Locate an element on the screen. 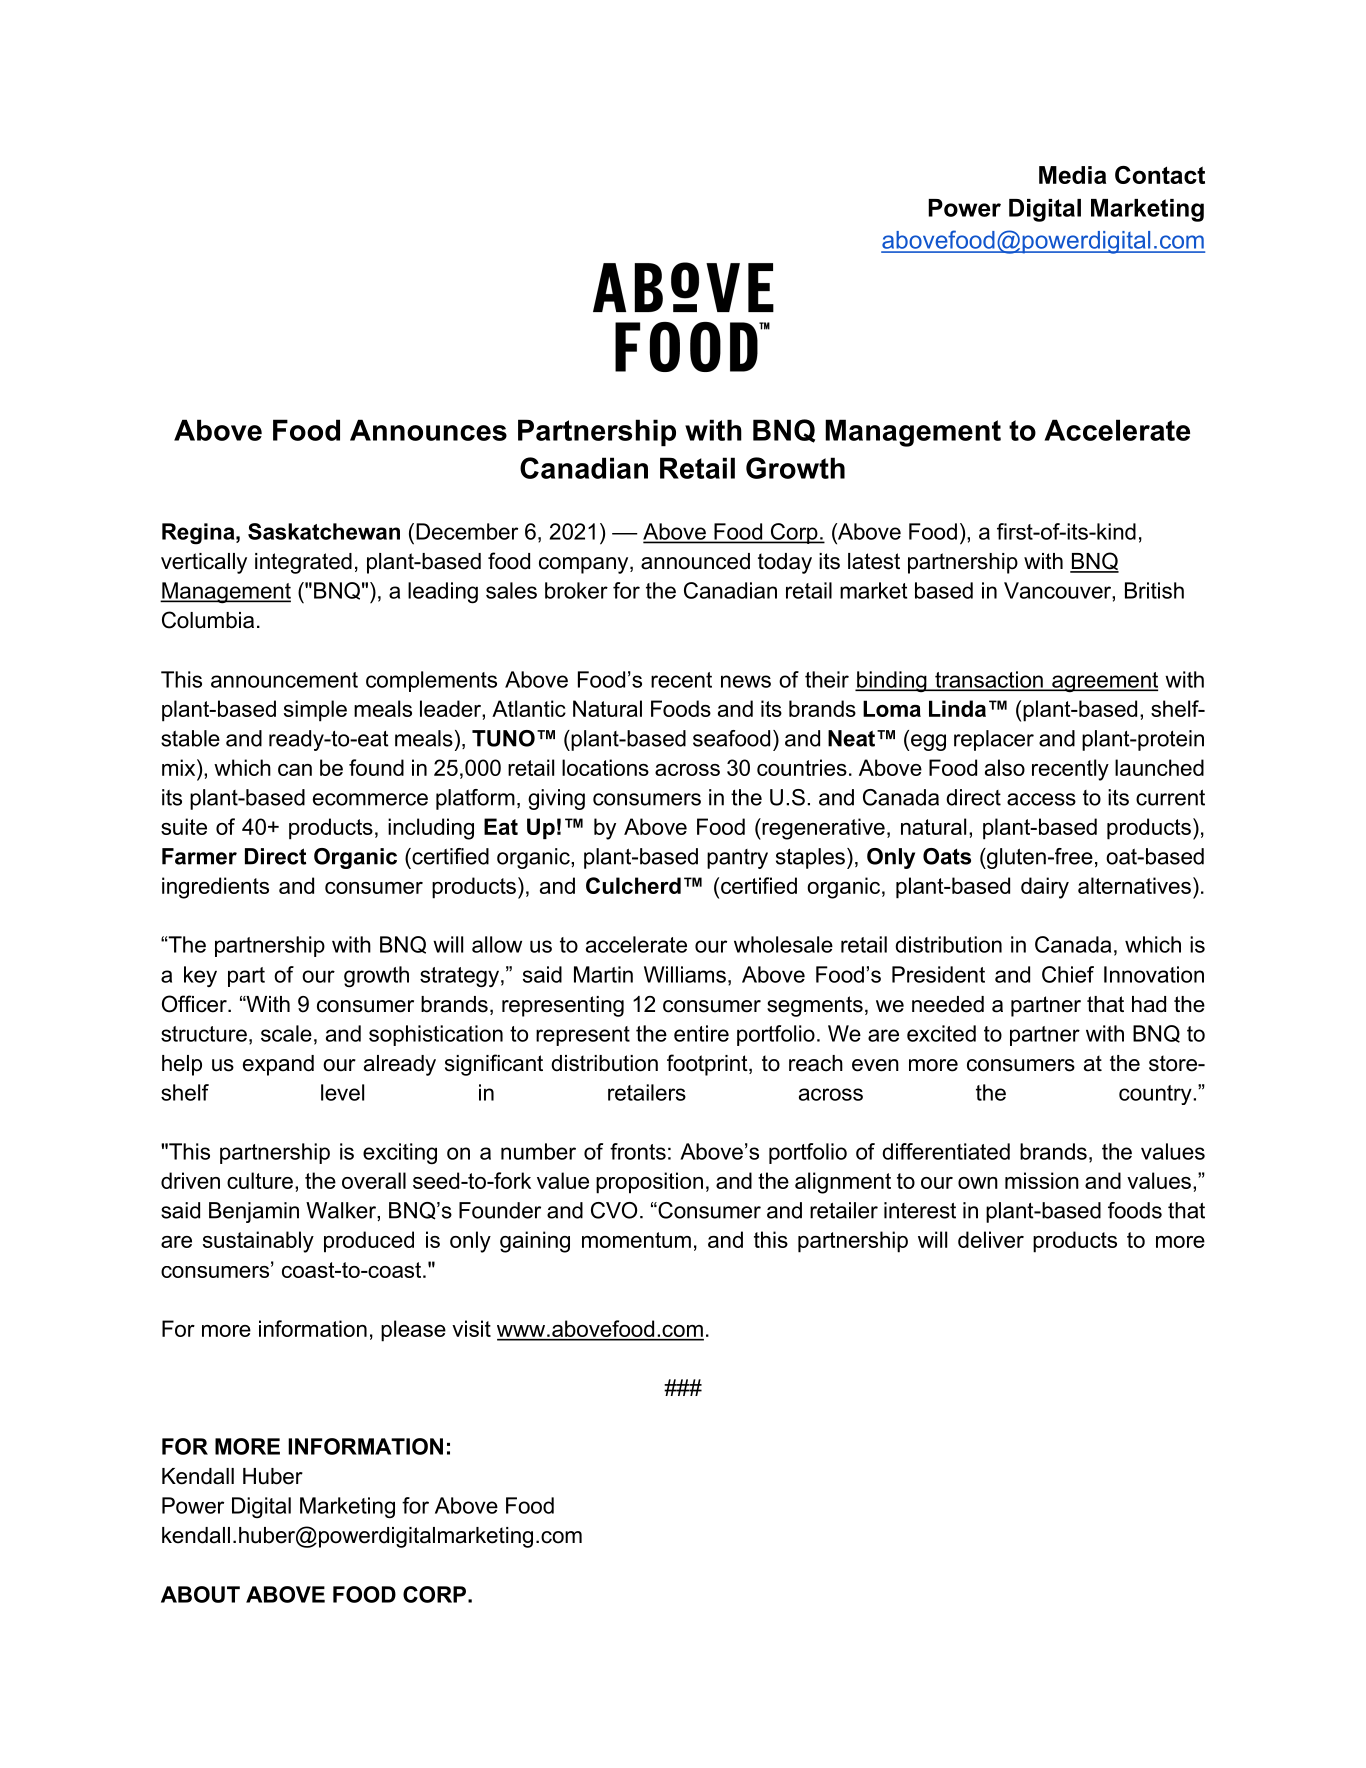 This screenshot has height=1768, width=1366. ABOUT is located at coordinates (200, 1594).
